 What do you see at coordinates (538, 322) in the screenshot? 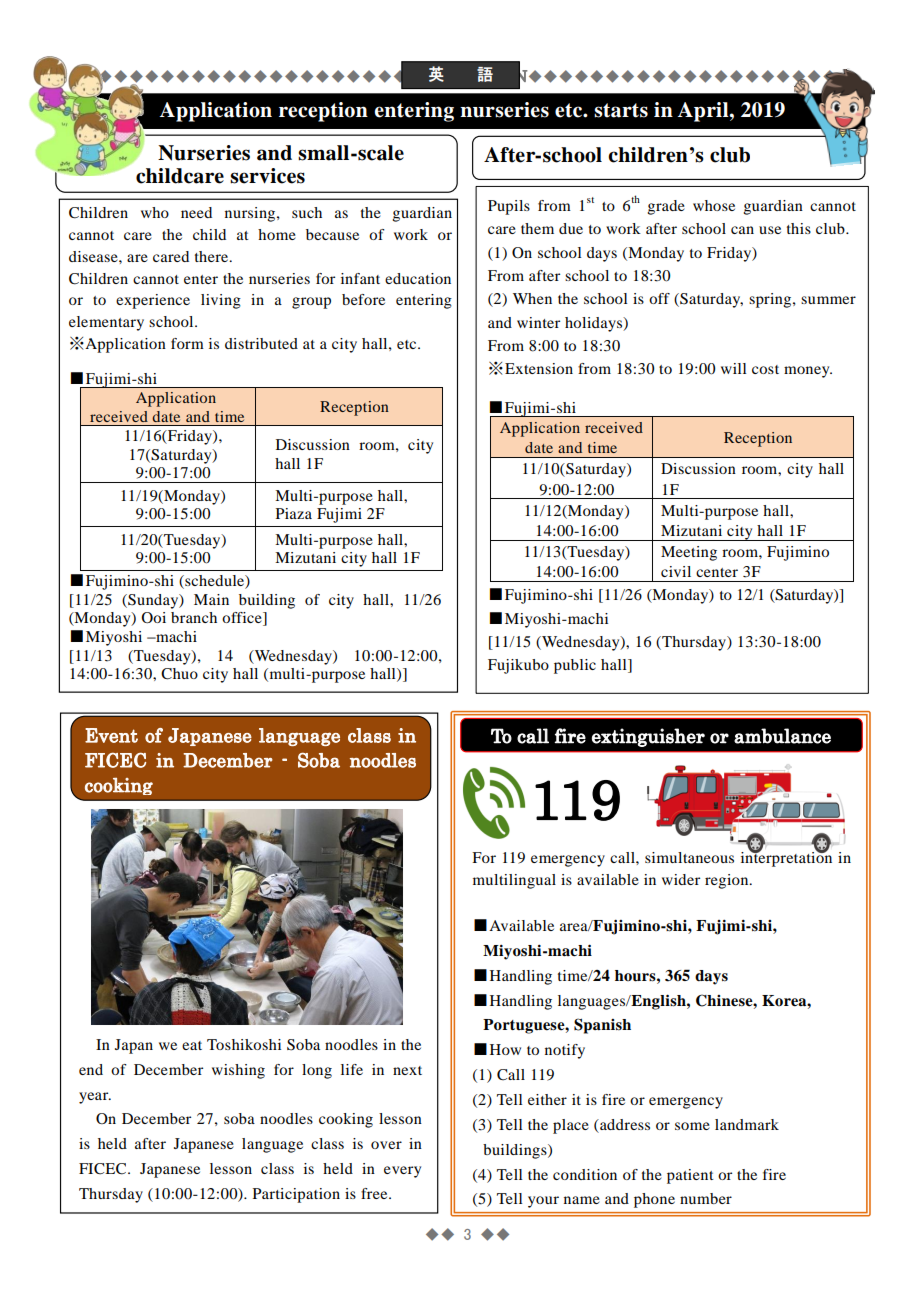
I see `winter` at bounding box center [538, 322].
